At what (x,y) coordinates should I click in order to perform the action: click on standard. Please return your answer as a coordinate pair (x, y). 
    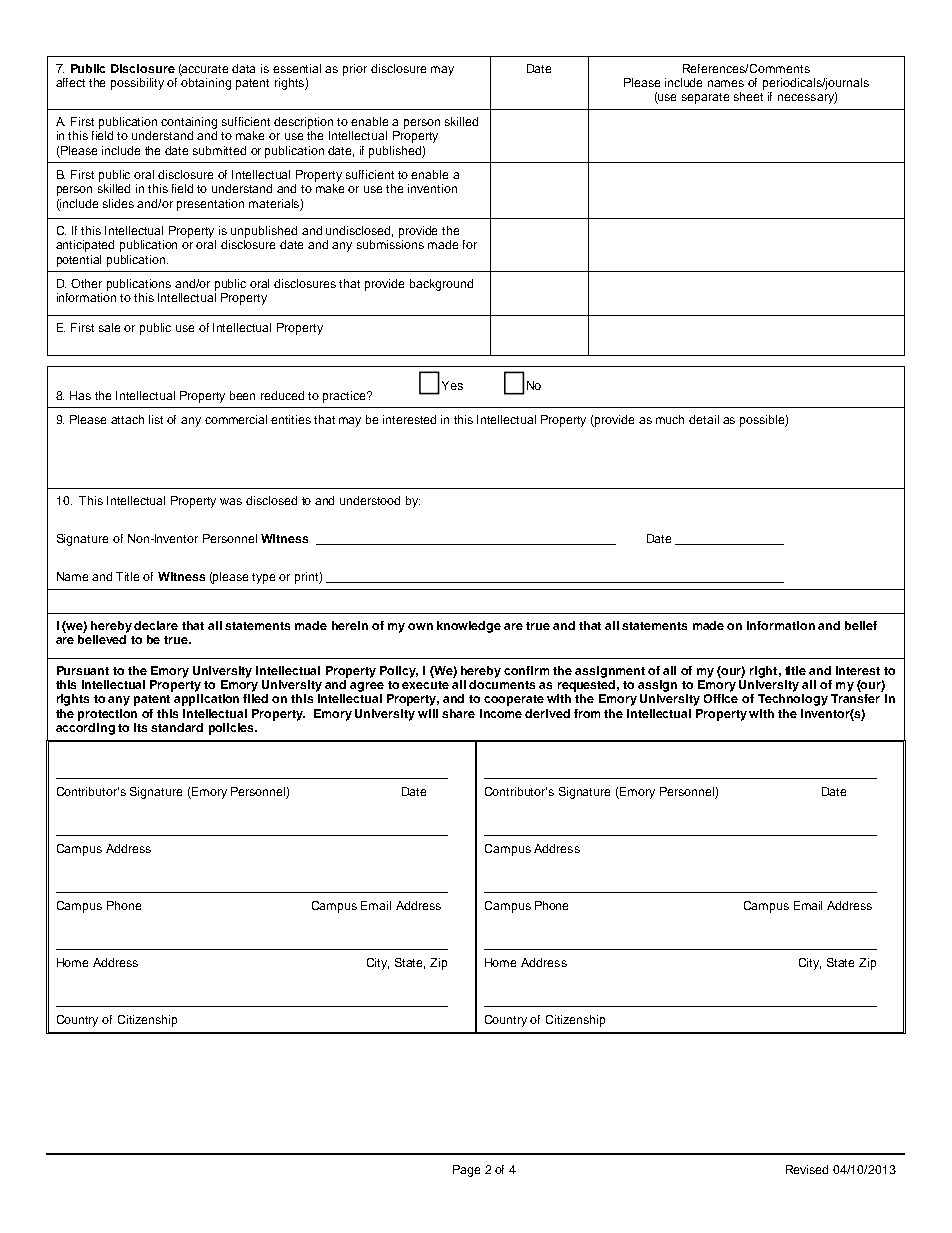
    Looking at the image, I should click on (177, 727).
